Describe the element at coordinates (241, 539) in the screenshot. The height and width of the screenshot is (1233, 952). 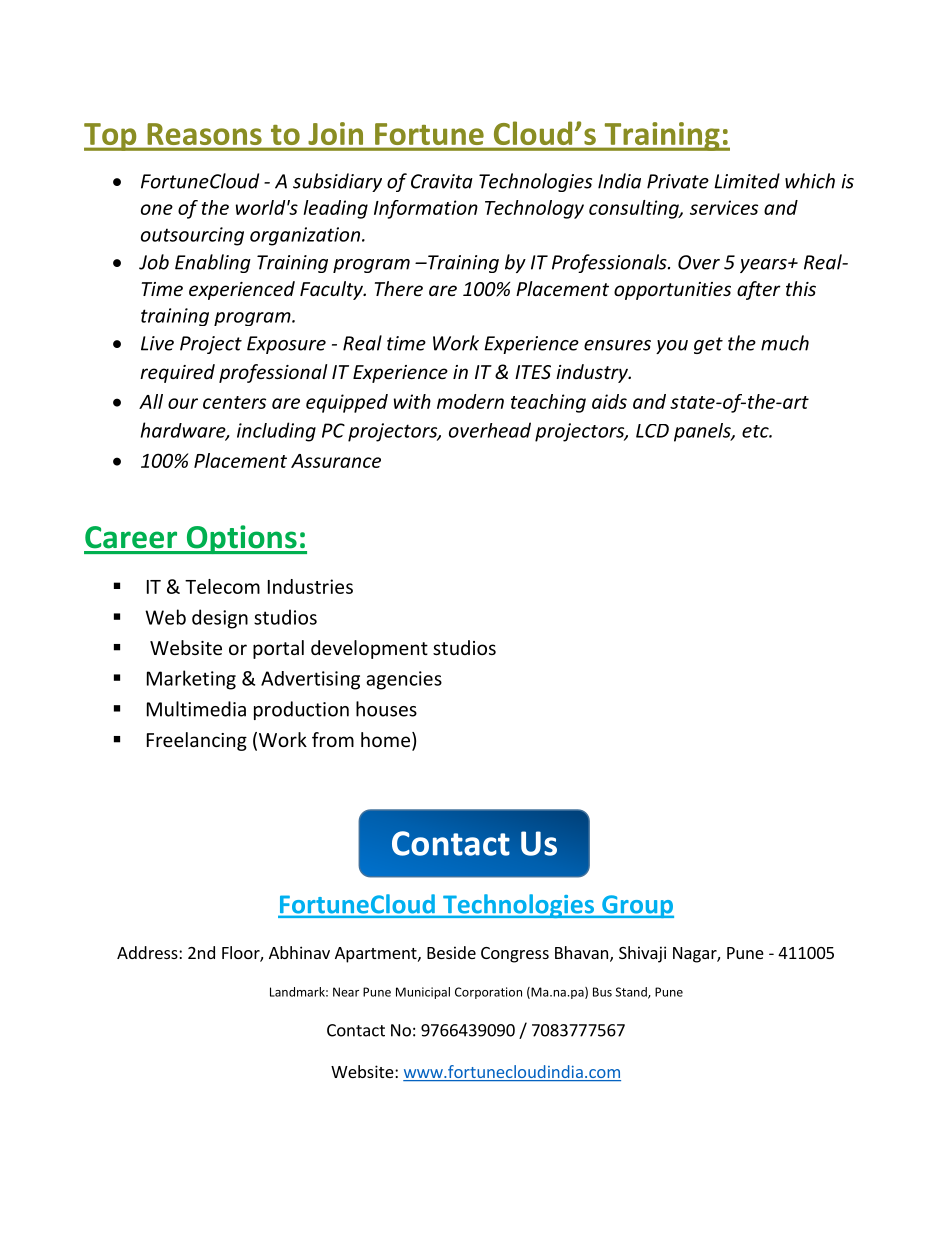
I see `Options` at that location.
